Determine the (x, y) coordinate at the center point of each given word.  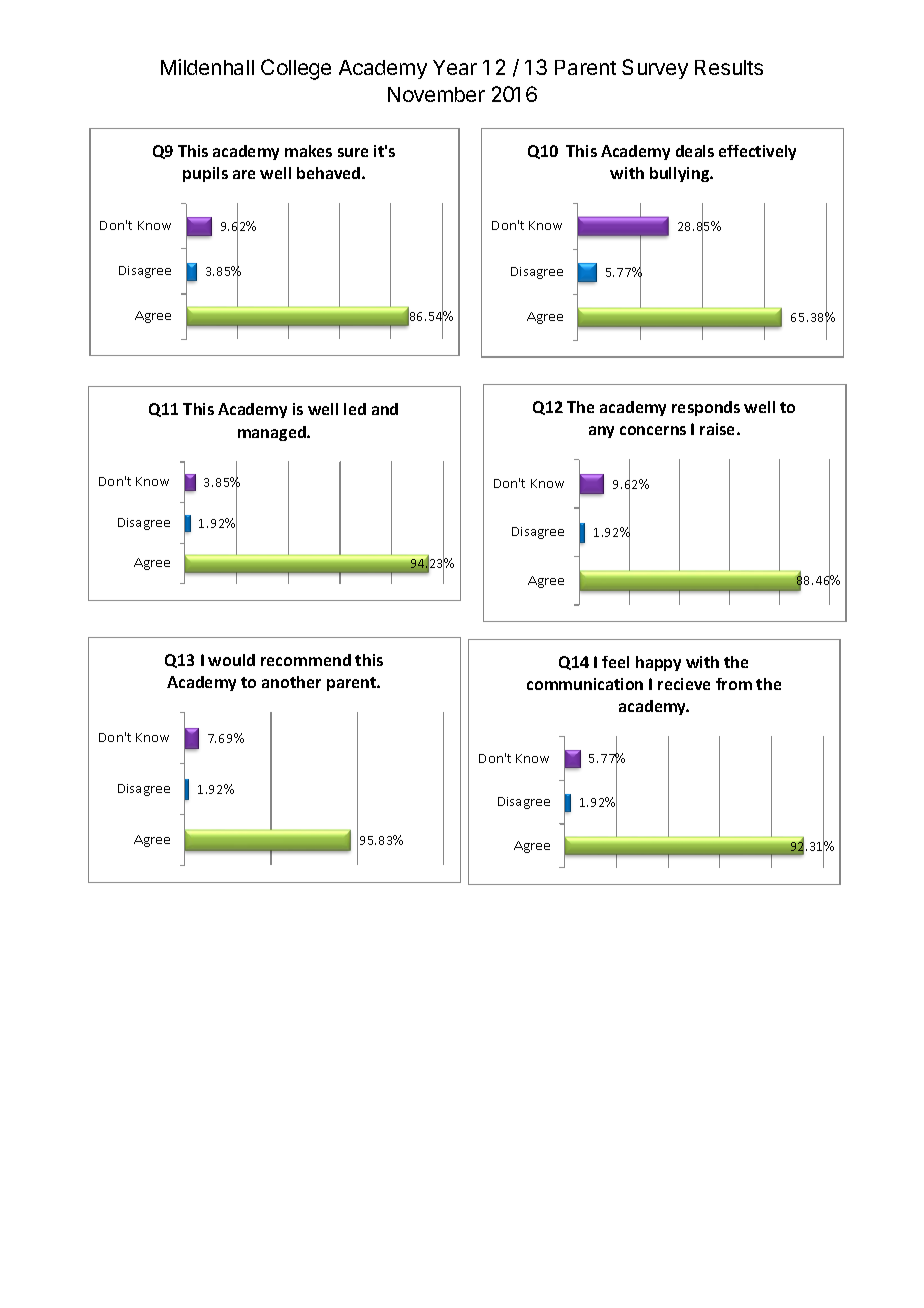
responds (706, 408)
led (355, 409)
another (291, 682)
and (385, 409)
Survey (655, 69)
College (296, 69)
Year (455, 67)
